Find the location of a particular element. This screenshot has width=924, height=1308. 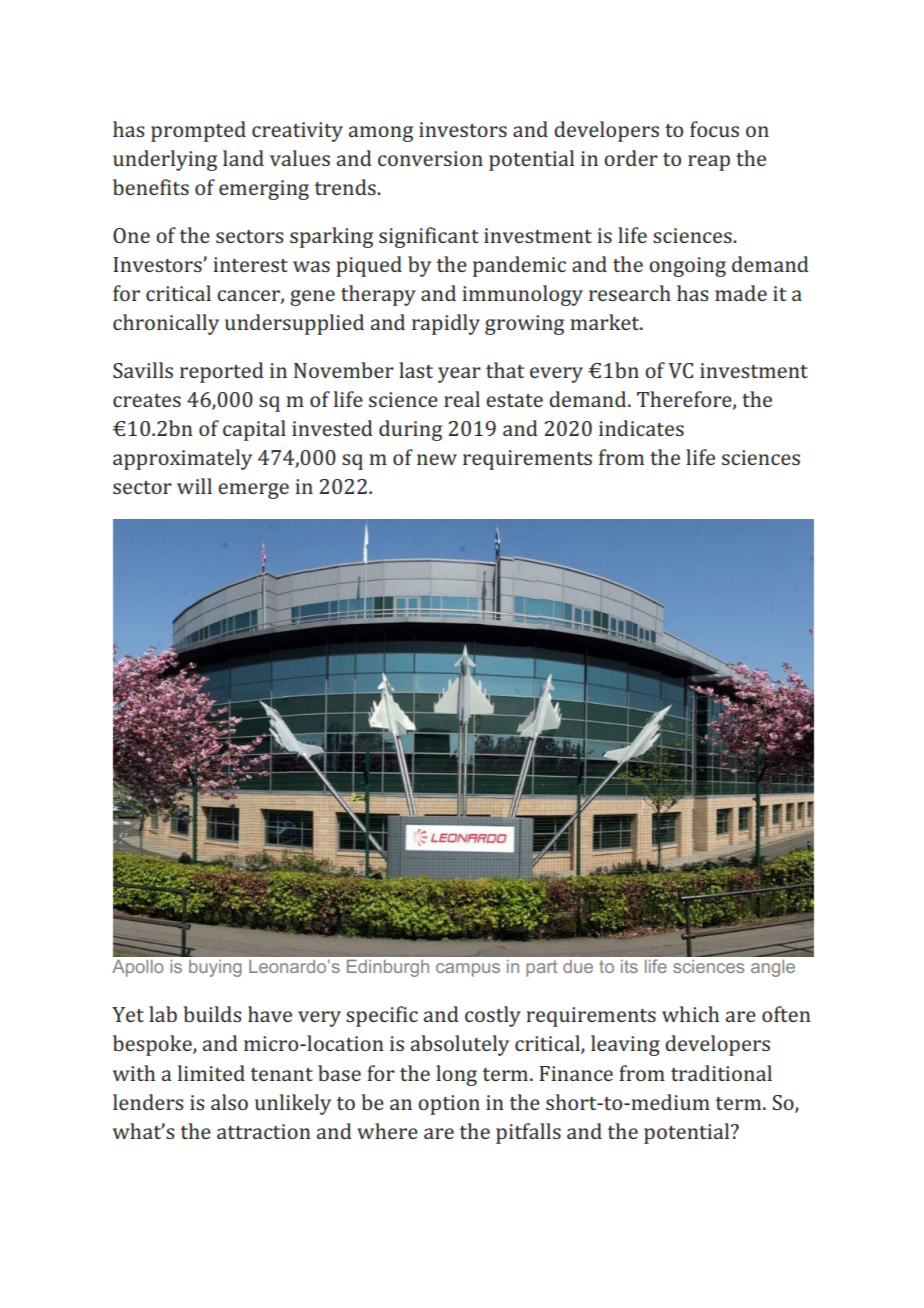

also is located at coordinates (229, 1102).
